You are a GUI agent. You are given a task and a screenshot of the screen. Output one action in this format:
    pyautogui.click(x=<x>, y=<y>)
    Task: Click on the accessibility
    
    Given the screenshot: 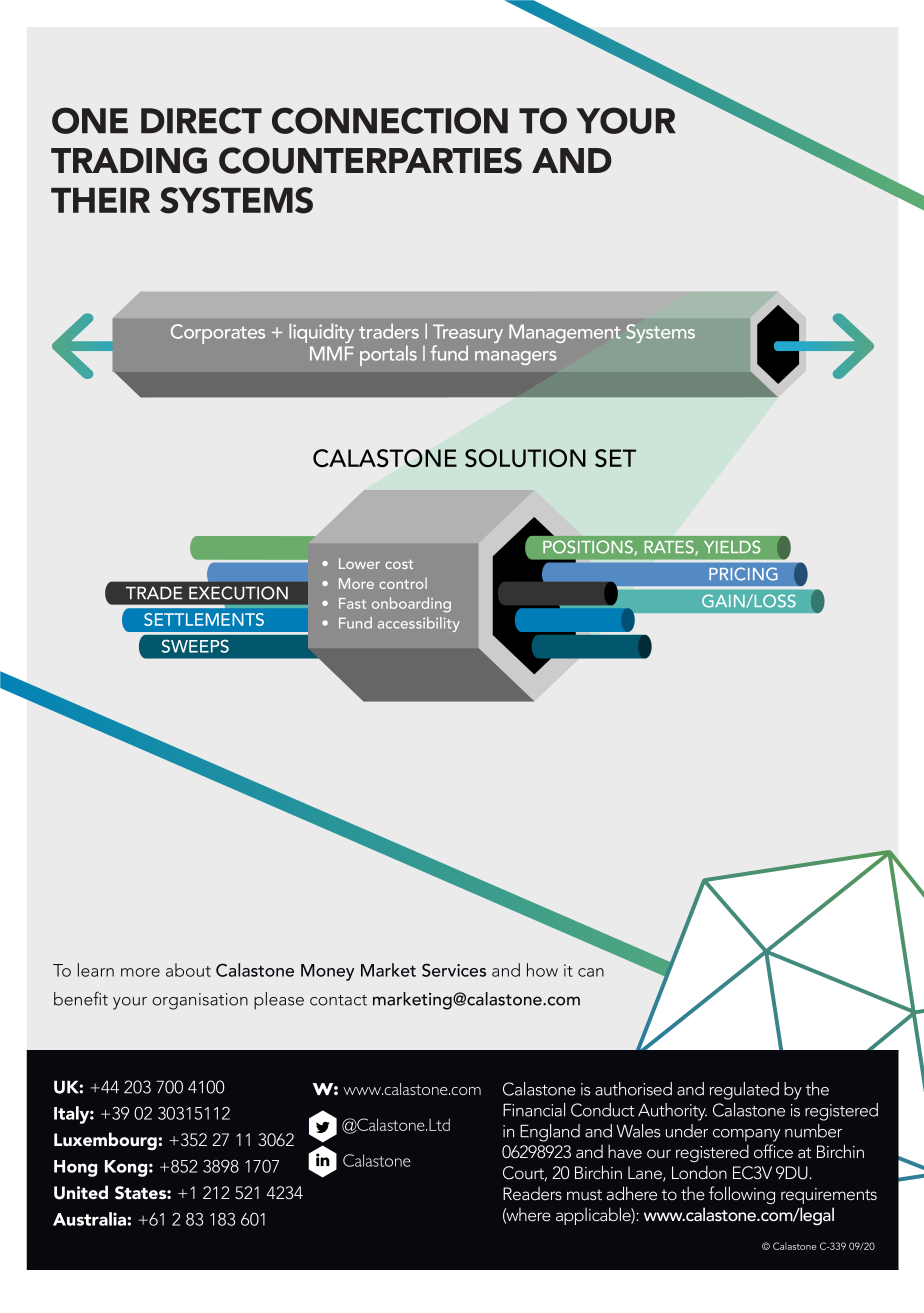 What is the action you would take?
    pyautogui.click(x=419, y=624)
